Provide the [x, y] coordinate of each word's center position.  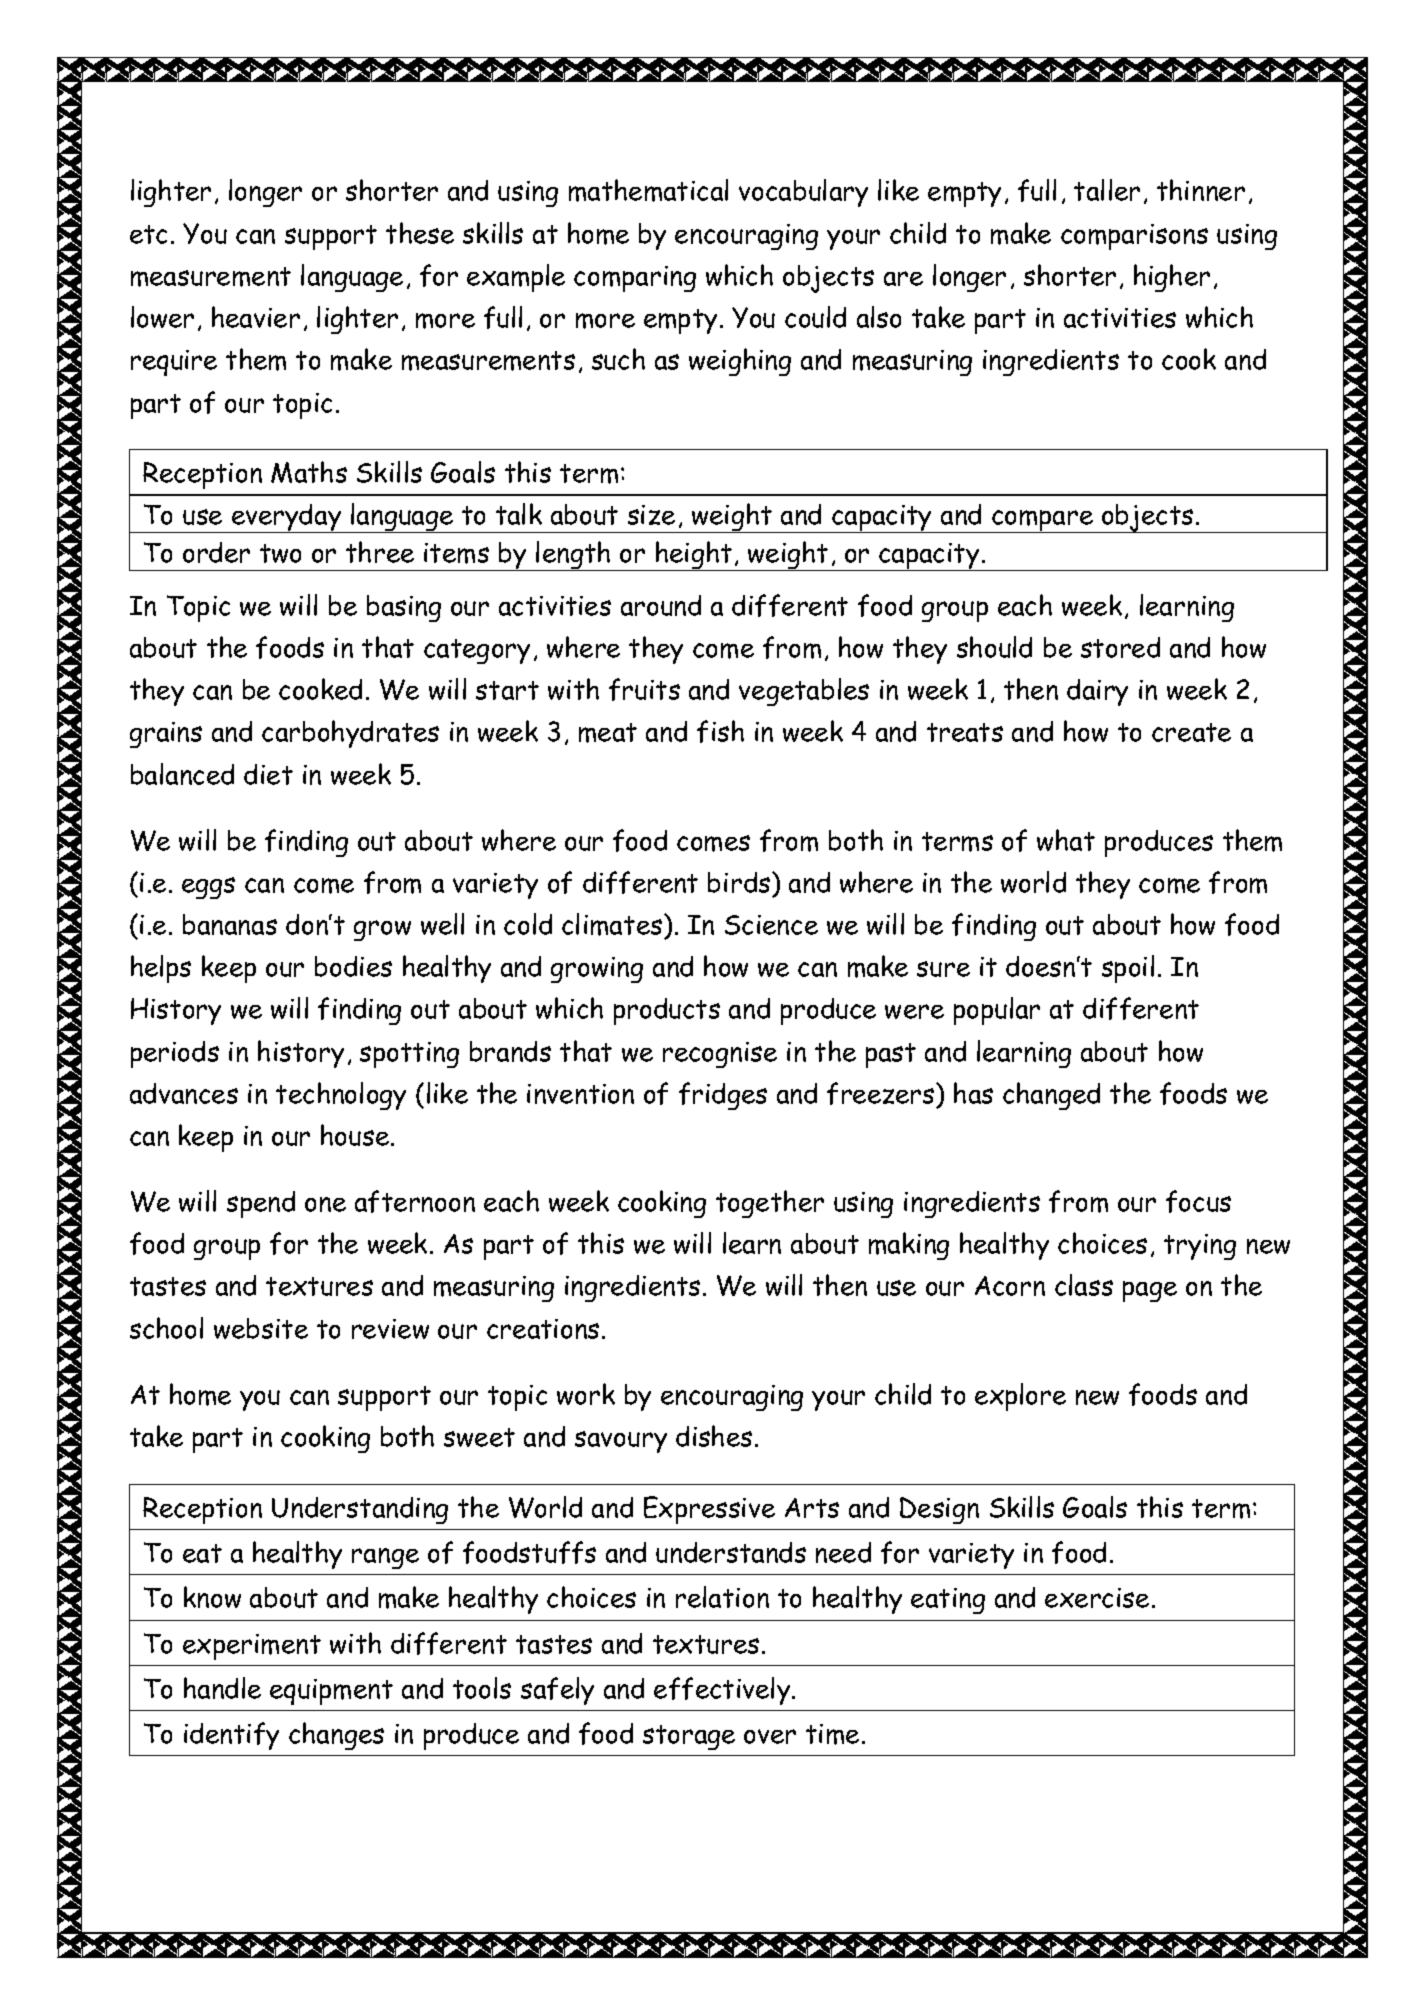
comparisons [1134, 237]
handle [222, 1688]
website [261, 1328]
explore [1020, 1397]
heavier [256, 317]
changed [1051, 1096]
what [1066, 840]
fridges [723, 1096]
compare [1043, 521]
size [651, 515]
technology [341, 1096]
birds [740, 882]
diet [268, 774]
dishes [714, 1436]
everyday [287, 518]
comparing [635, 279]
